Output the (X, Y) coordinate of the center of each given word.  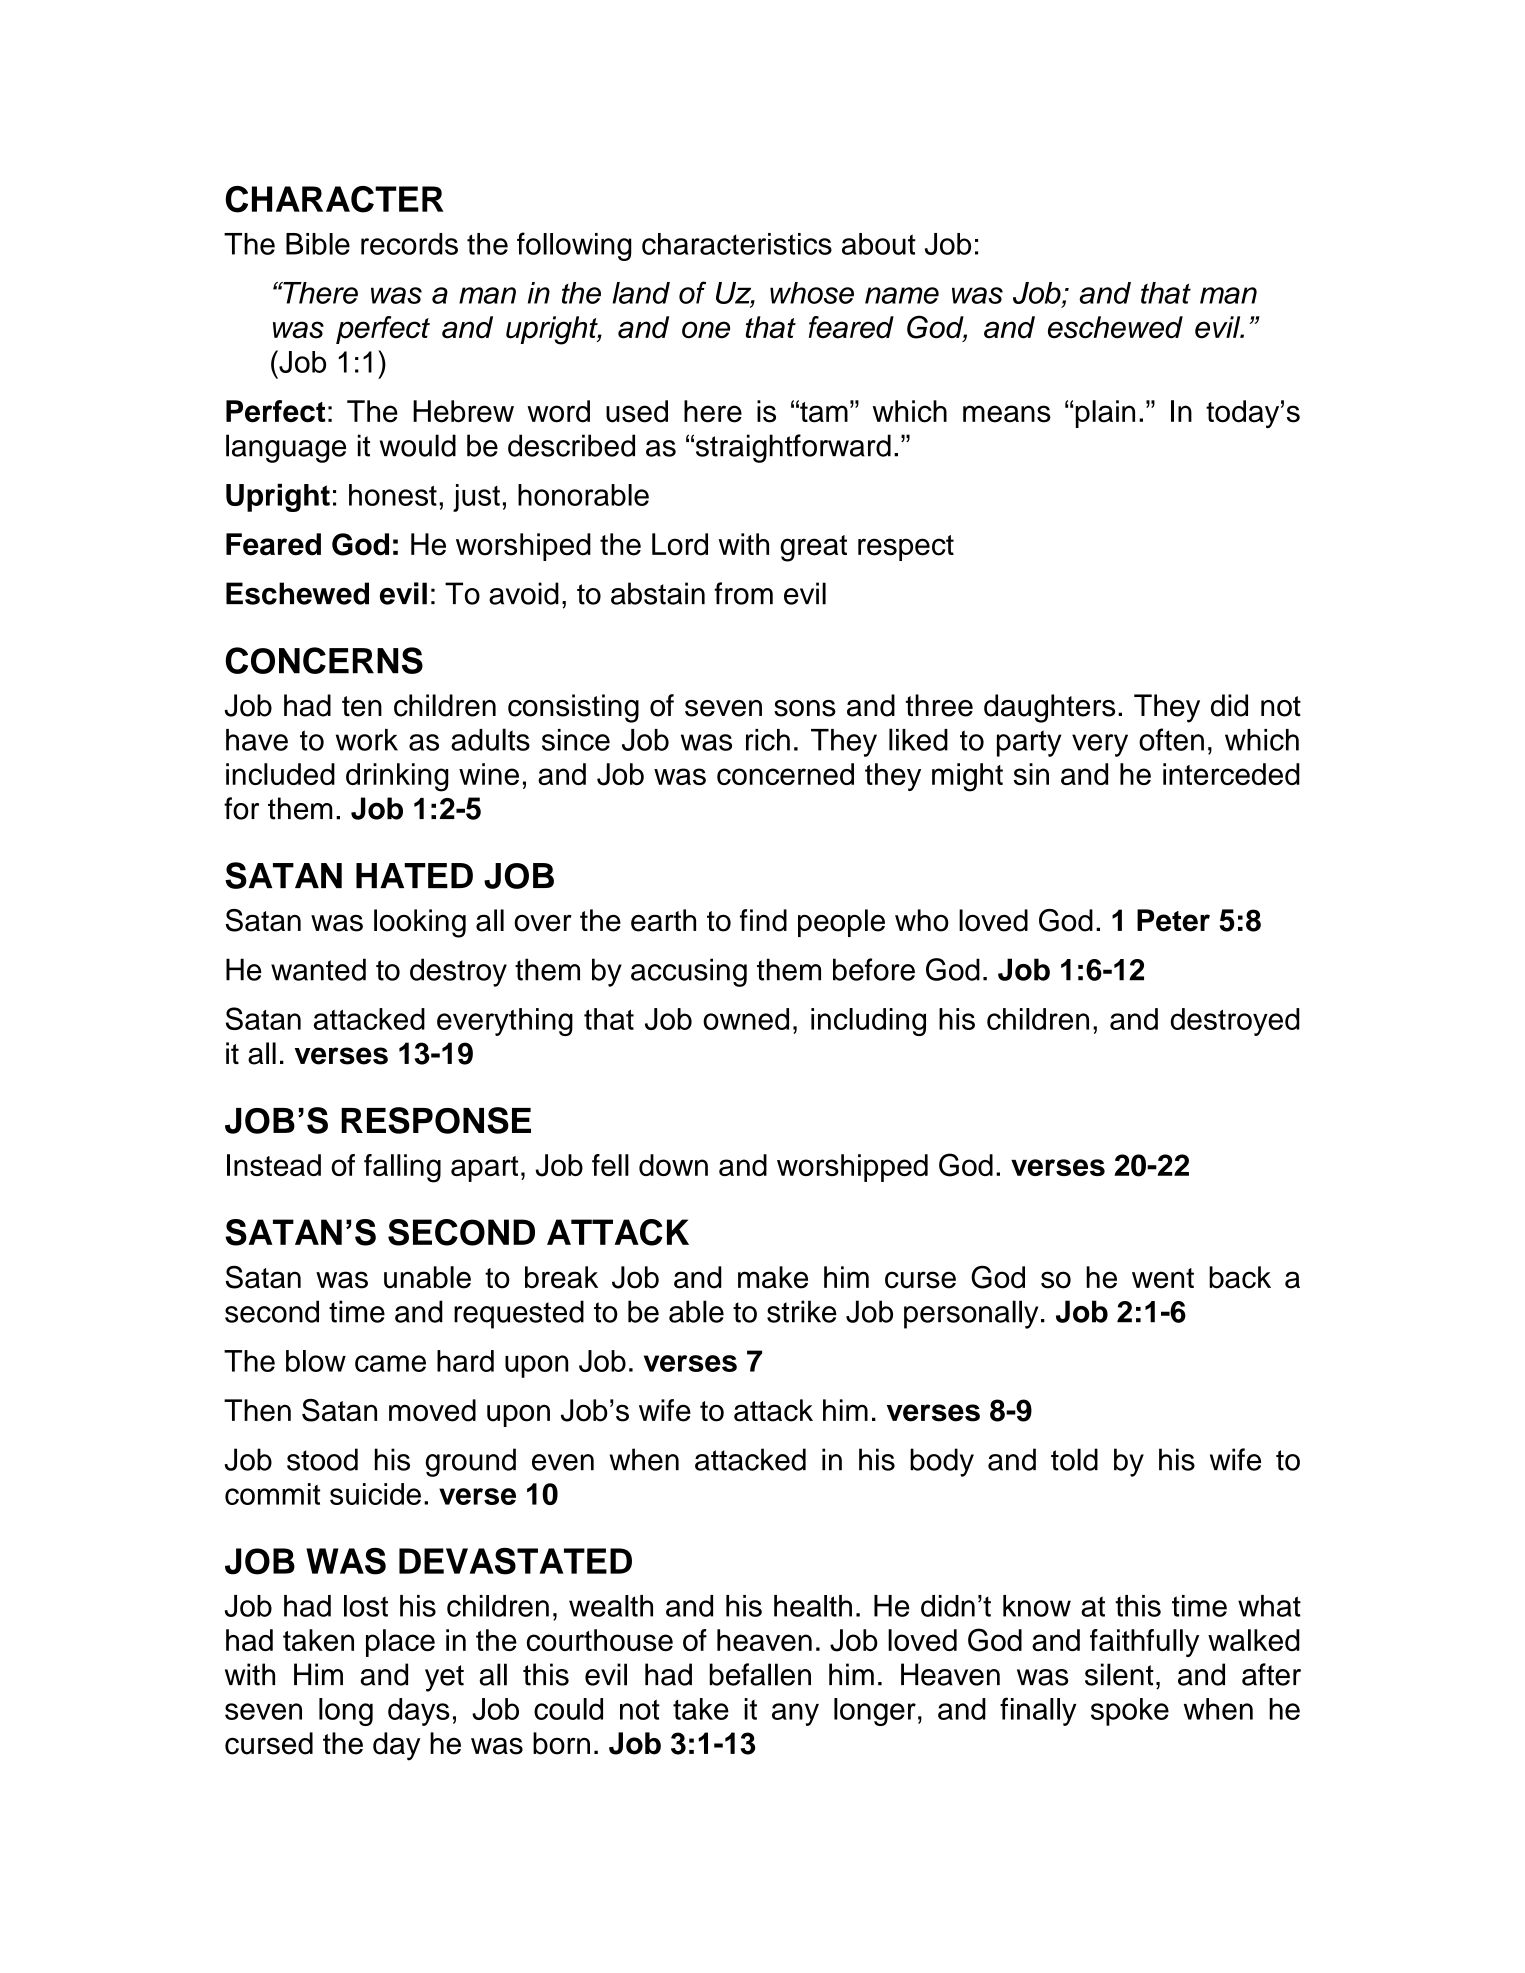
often (1171, 739)
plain (1105, 414)
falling (402, 1168)
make (773, 1277)
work (367, 740)
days (419, 1712)
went (1163, 1278)
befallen (760, 1674)
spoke (1130, 1712)
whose (812, 293)
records (409, 244)
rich (768, 740)
